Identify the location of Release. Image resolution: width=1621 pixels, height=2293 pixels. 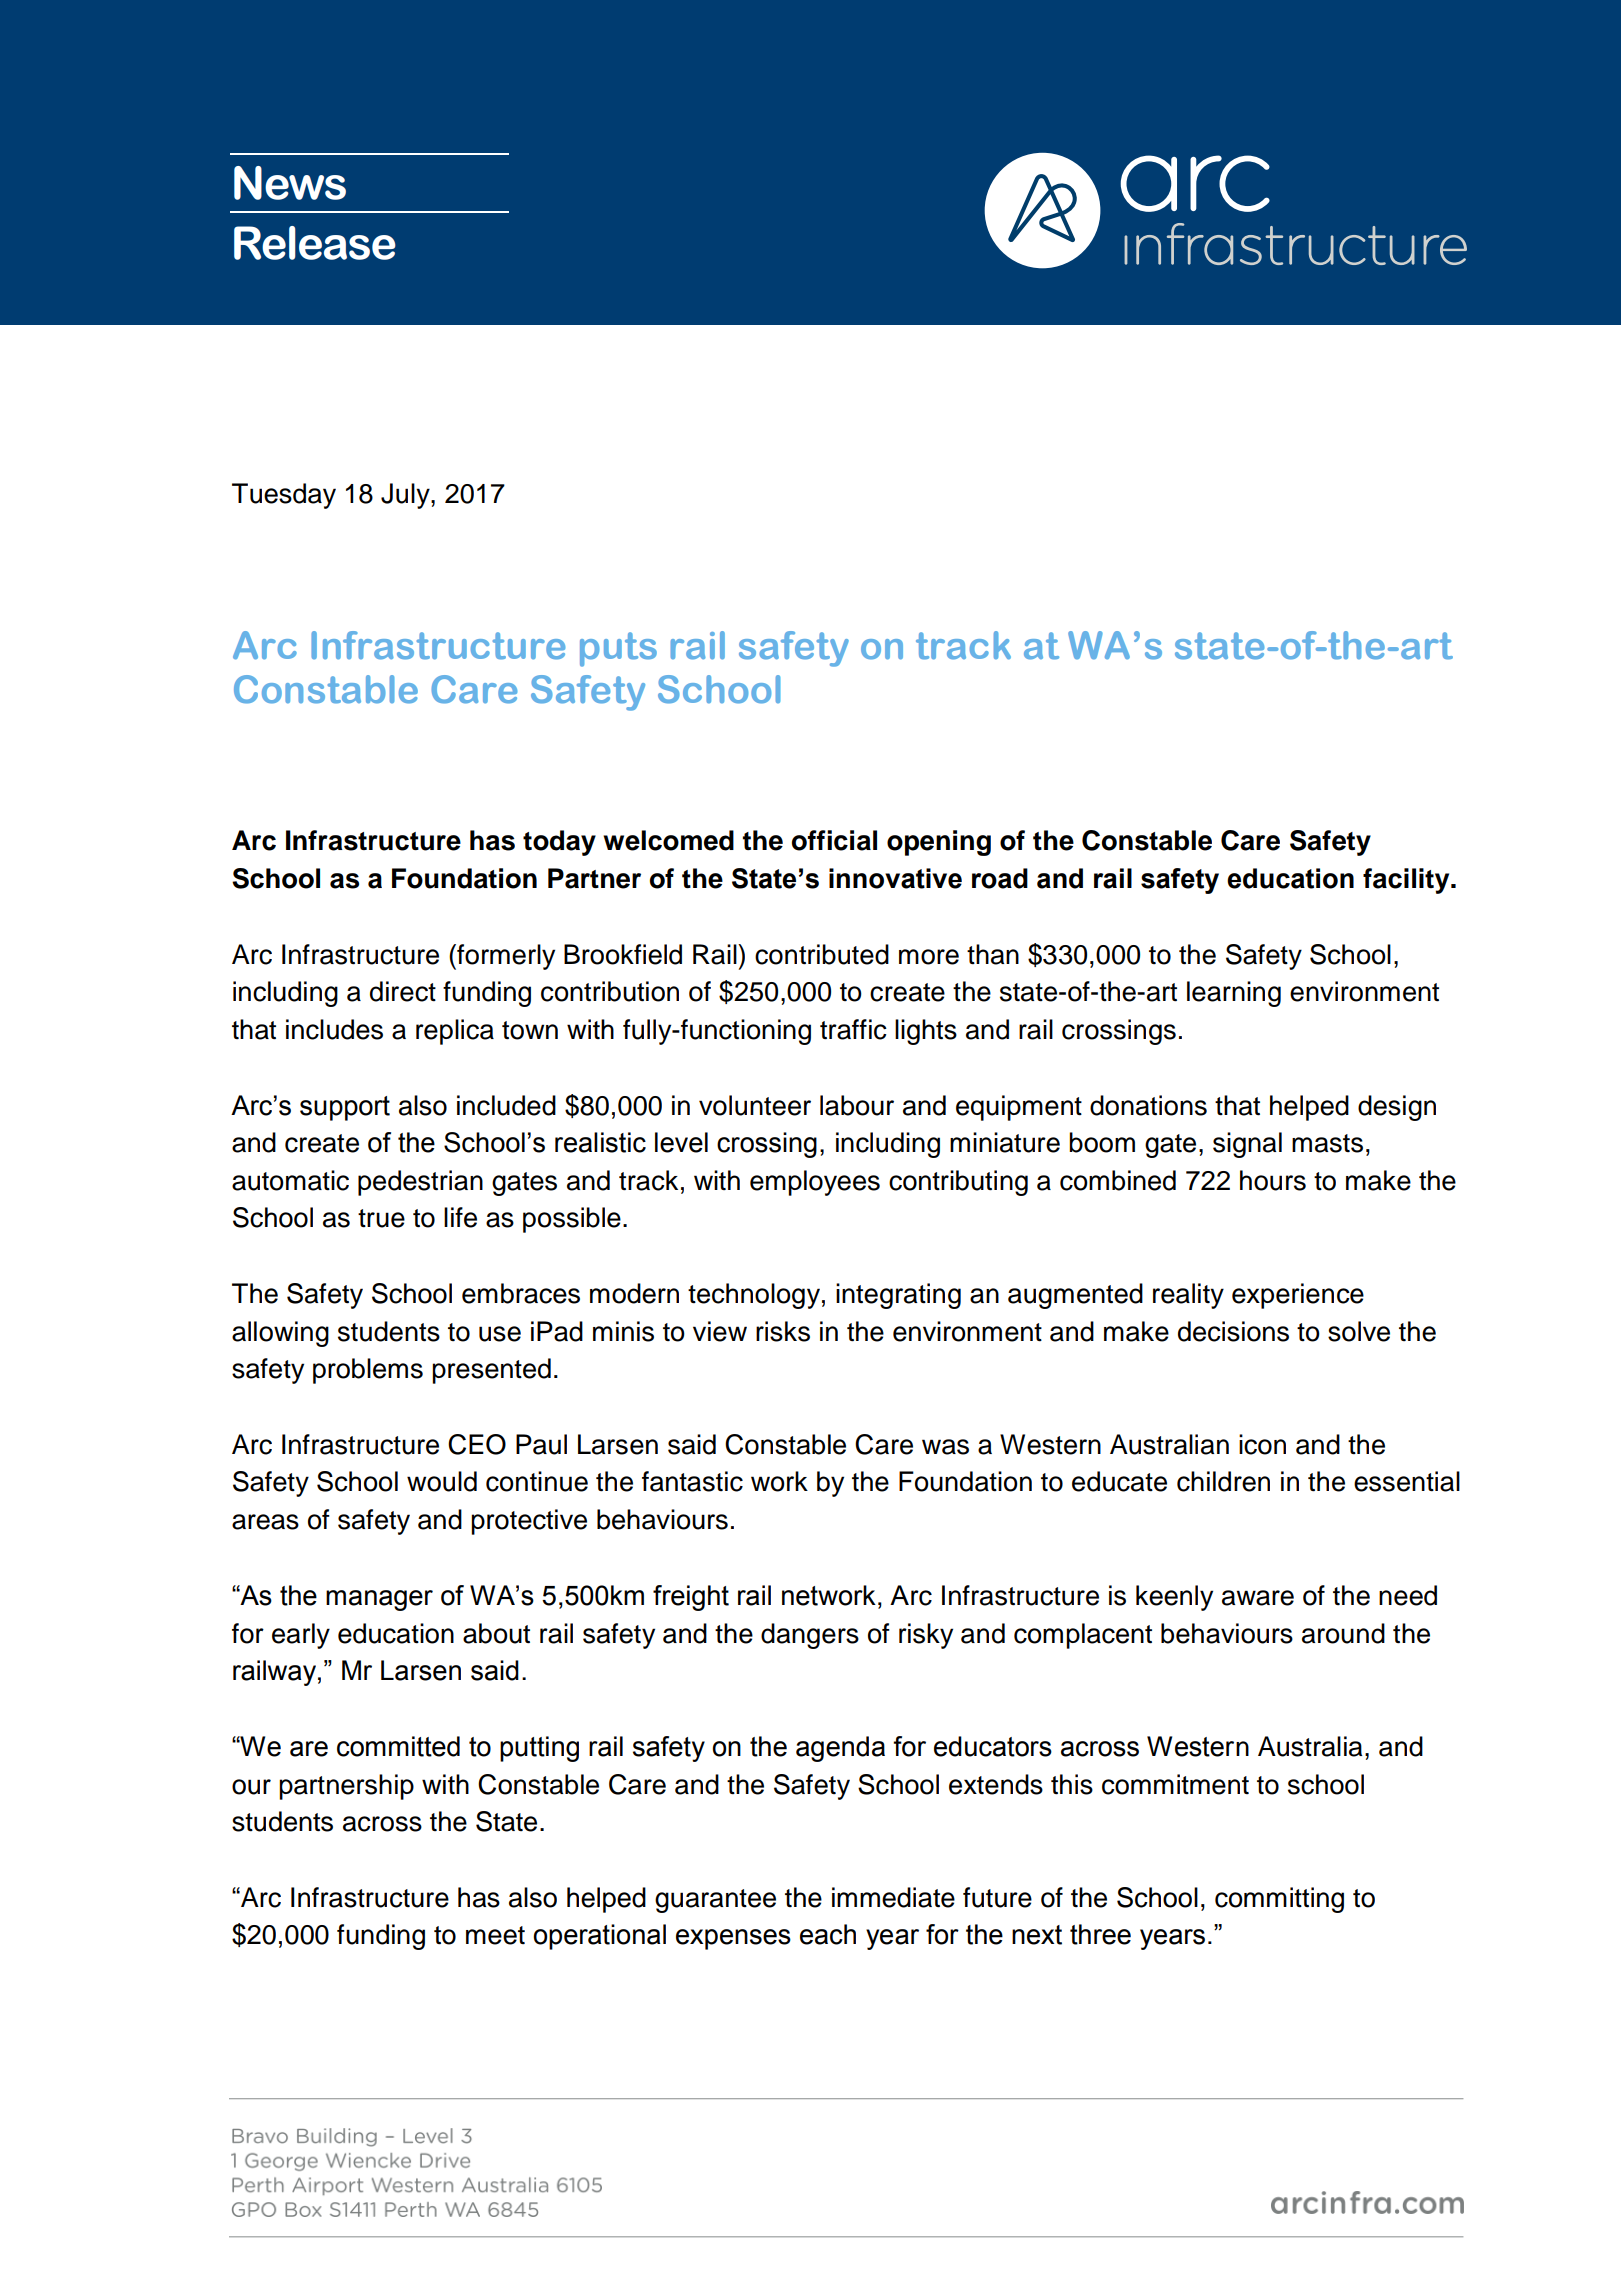
(315, 243).
